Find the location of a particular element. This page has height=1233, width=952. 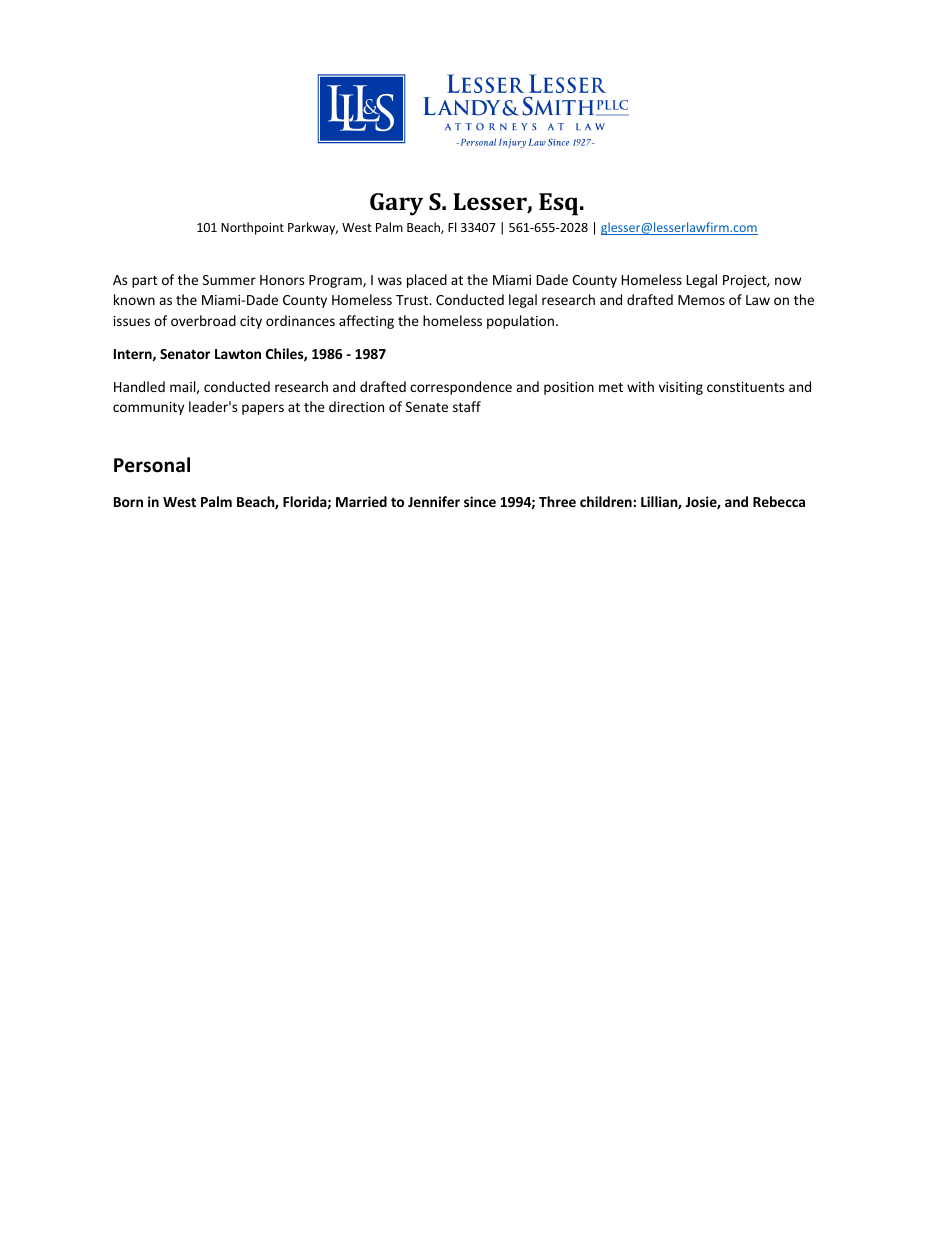

Born is located at coordinates (128, 502).
